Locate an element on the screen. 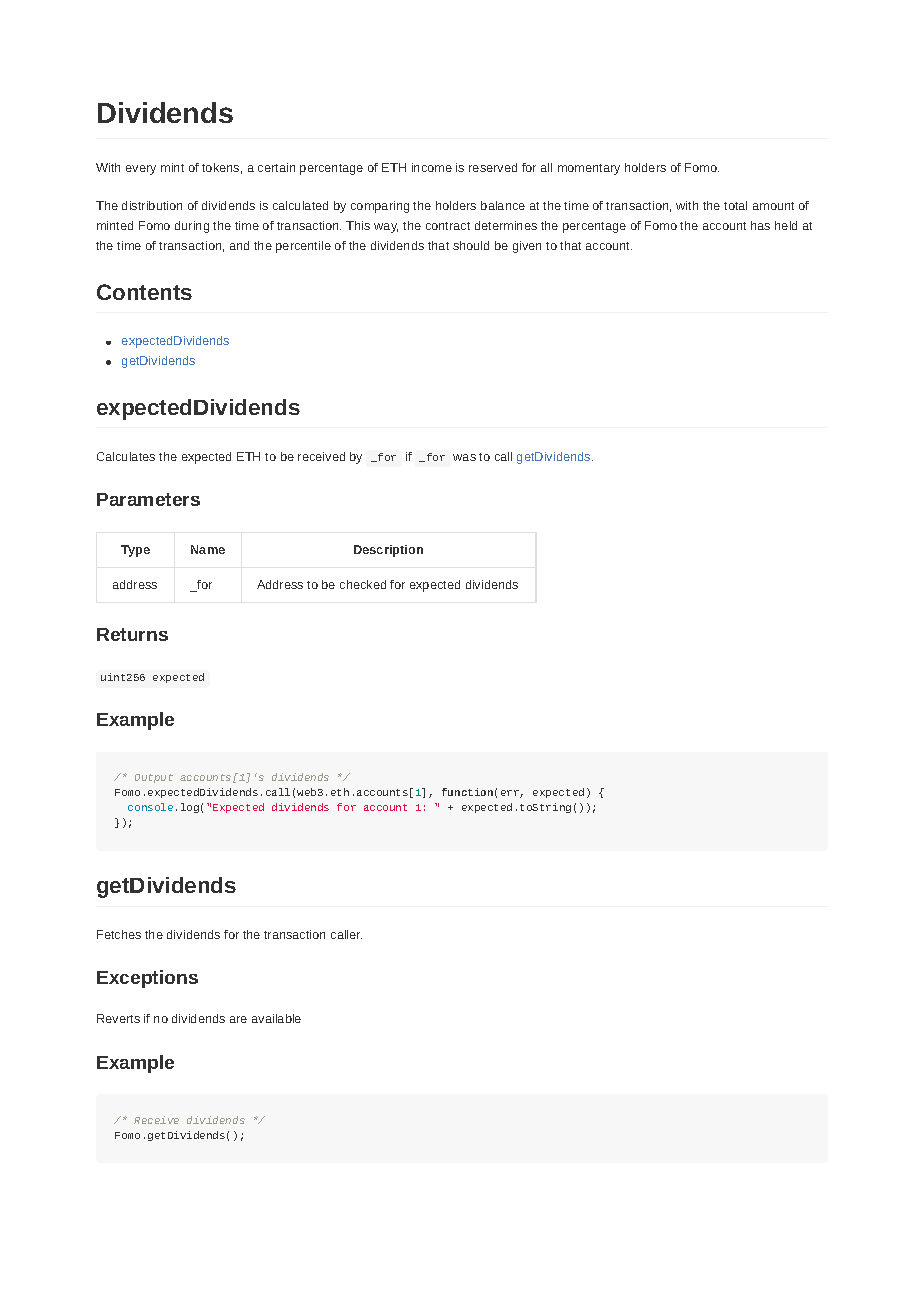 The image size is (924, 1308). total is located at coordinates (735, 205).
